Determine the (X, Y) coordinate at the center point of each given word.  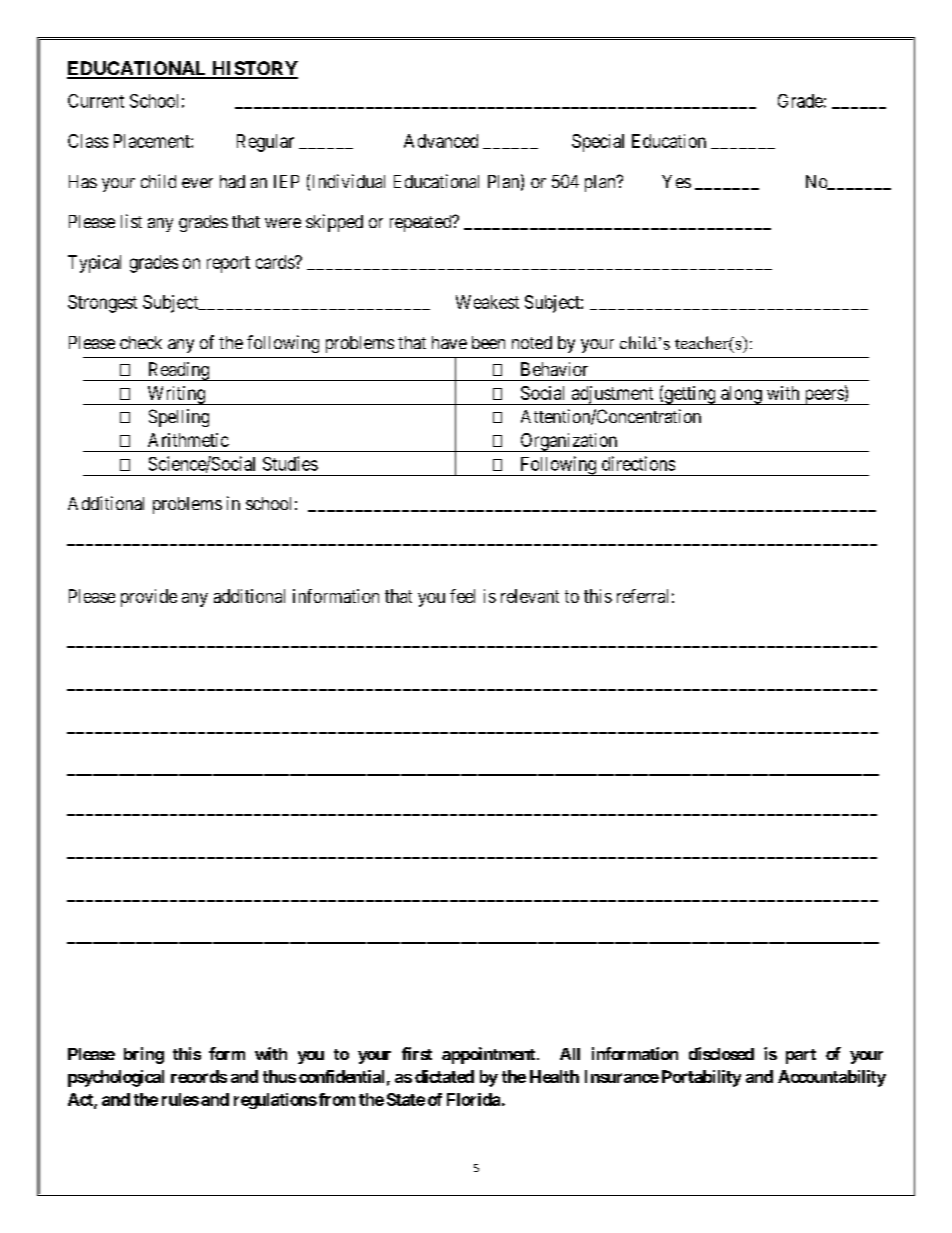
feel (462, 596)
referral (642, 596)
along (741, 395)
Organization (569, 442)
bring (144, 1055)
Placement (153, 141)
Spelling (179, 418)
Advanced (441, 141)
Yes (676, 181)
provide (149, 598)
